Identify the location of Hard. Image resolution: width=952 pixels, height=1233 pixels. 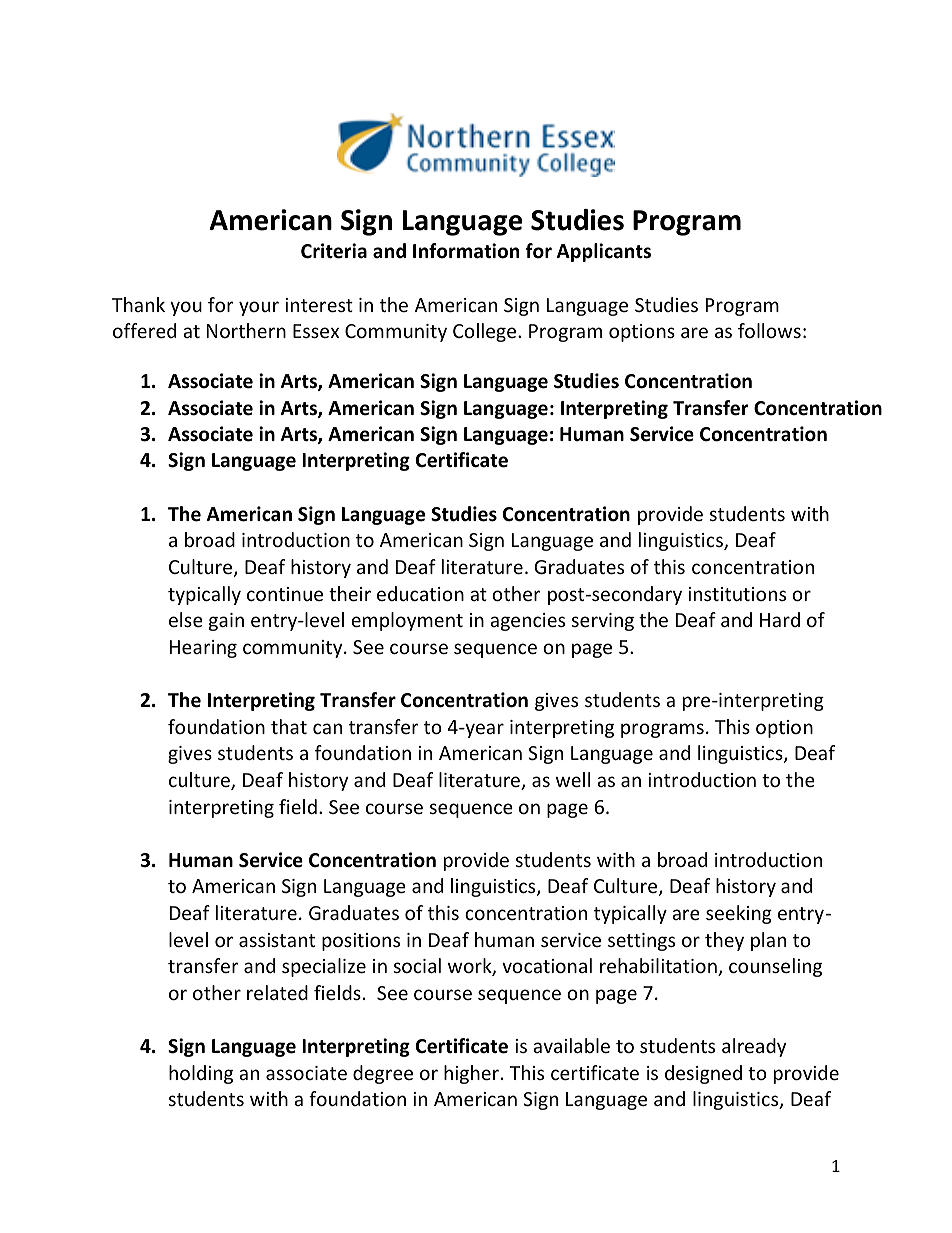
(780, 619).
